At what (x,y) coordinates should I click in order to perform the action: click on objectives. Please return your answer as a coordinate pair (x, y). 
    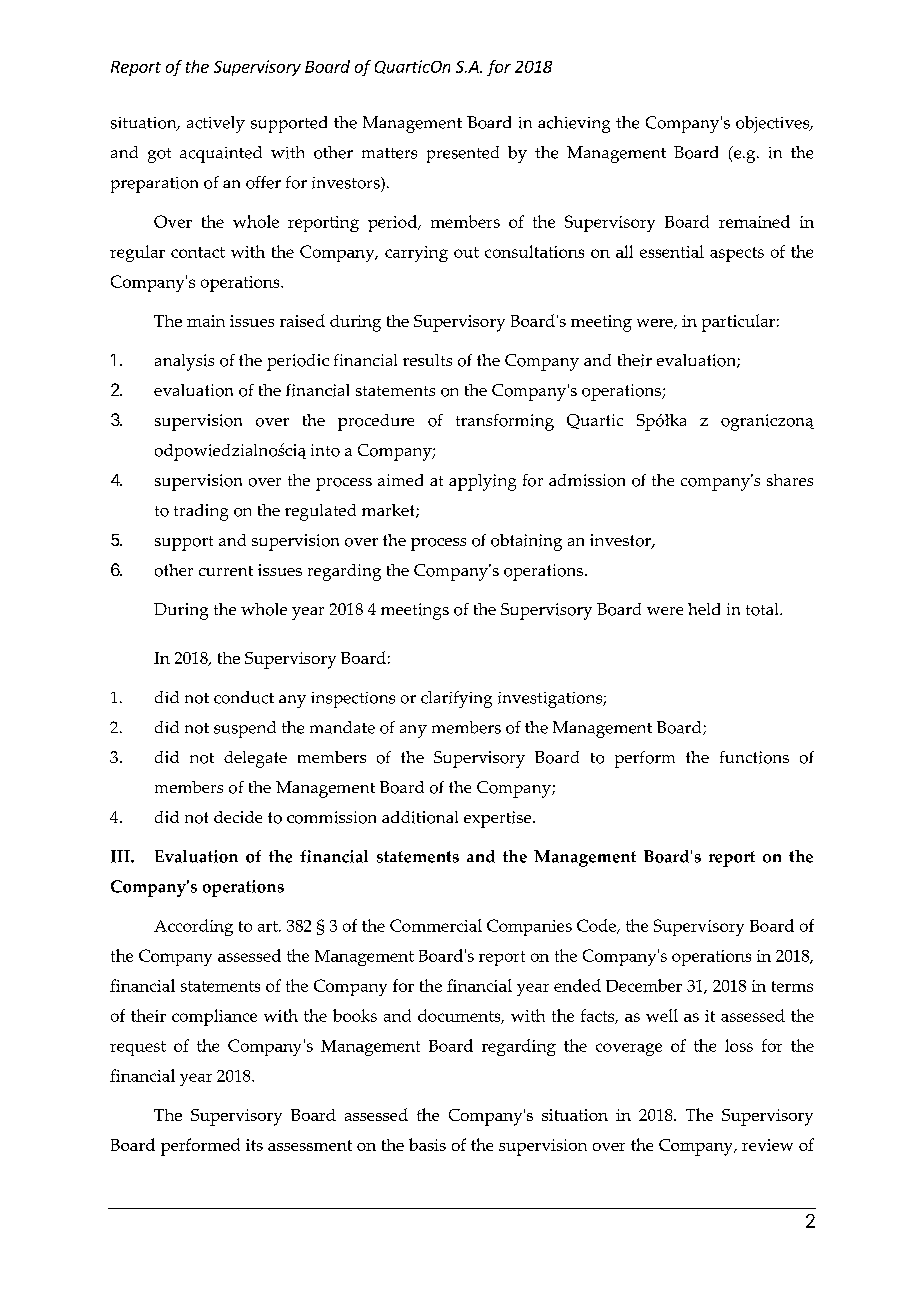
    Looking at the image, I should click on (774, 124).
